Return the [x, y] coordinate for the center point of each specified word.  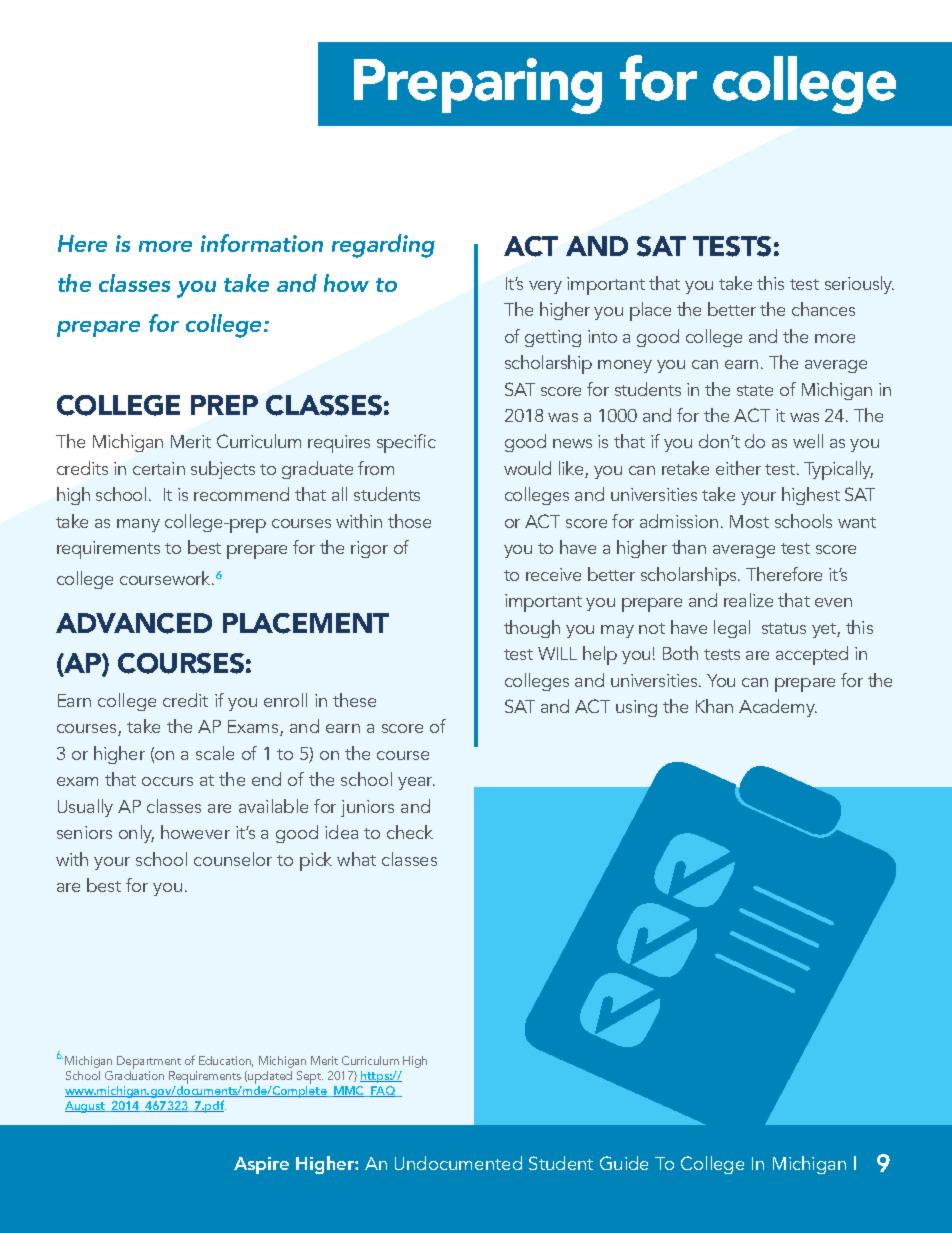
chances [823, 309]
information [262, 243]
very [545, 287]
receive [553, 574]
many [138, 525]
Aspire [261, 1165]
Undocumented [458, 1163]
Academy [778, 708]
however [195, 832]
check [410, 832]
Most [749, 521]
